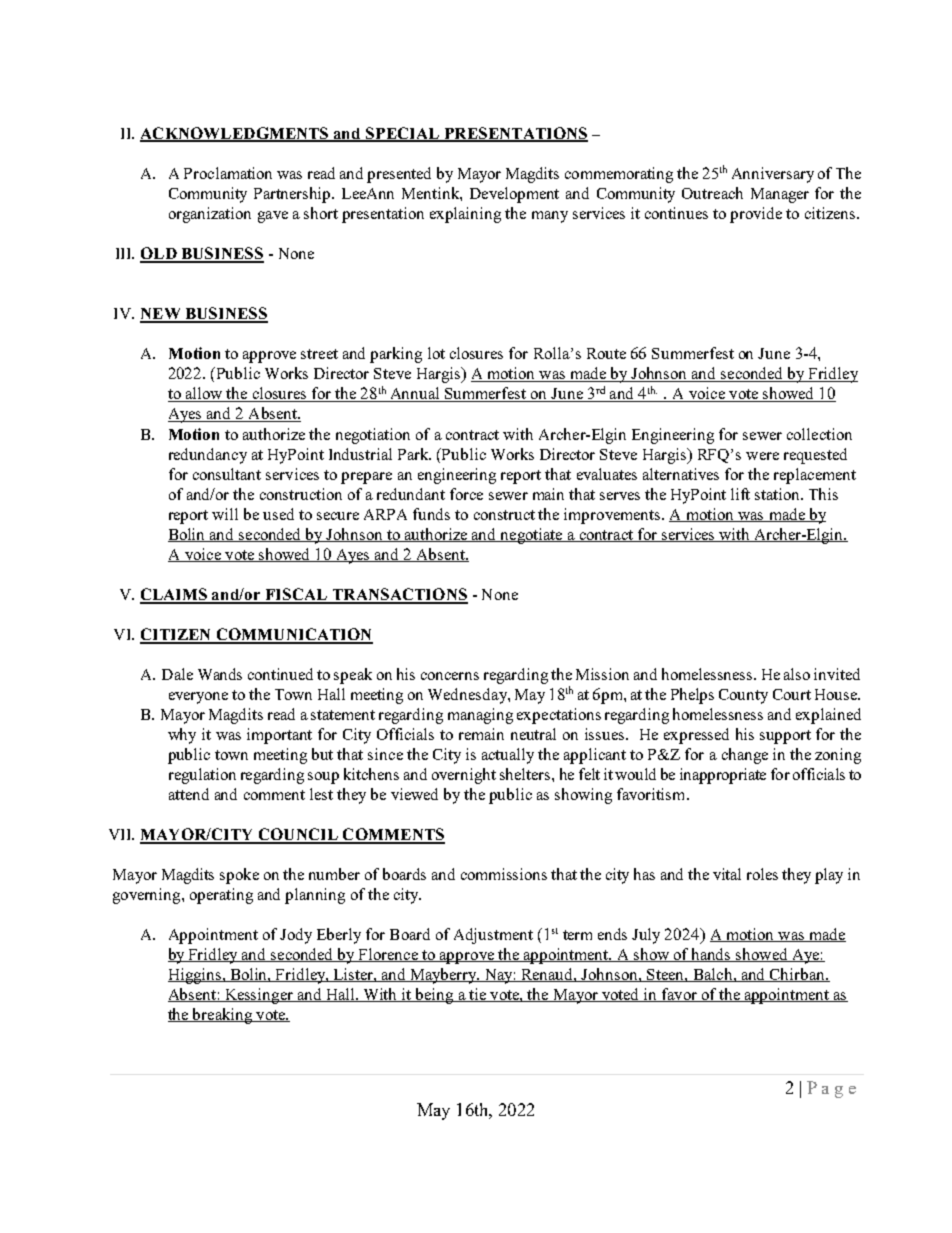  I want to click on breaking, so click(222, 1016).
